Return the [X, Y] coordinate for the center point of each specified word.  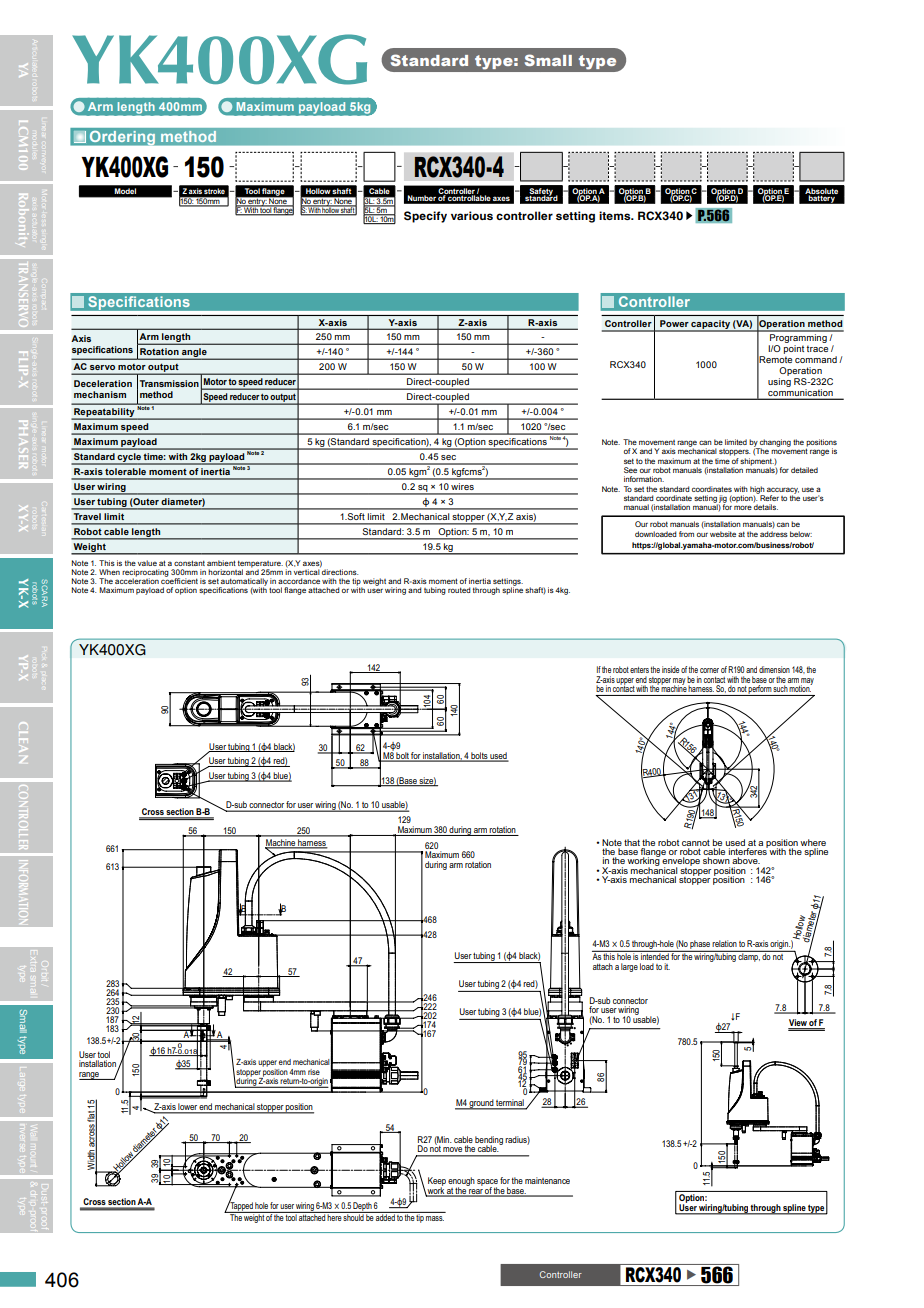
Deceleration [103, 383]
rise [314, 1072]
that [632, 842]
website [723, 534]
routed [459, 590]
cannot [696, 842]
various [472, 215]
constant [189, 563]
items [616, 215]
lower [188, 1108]
